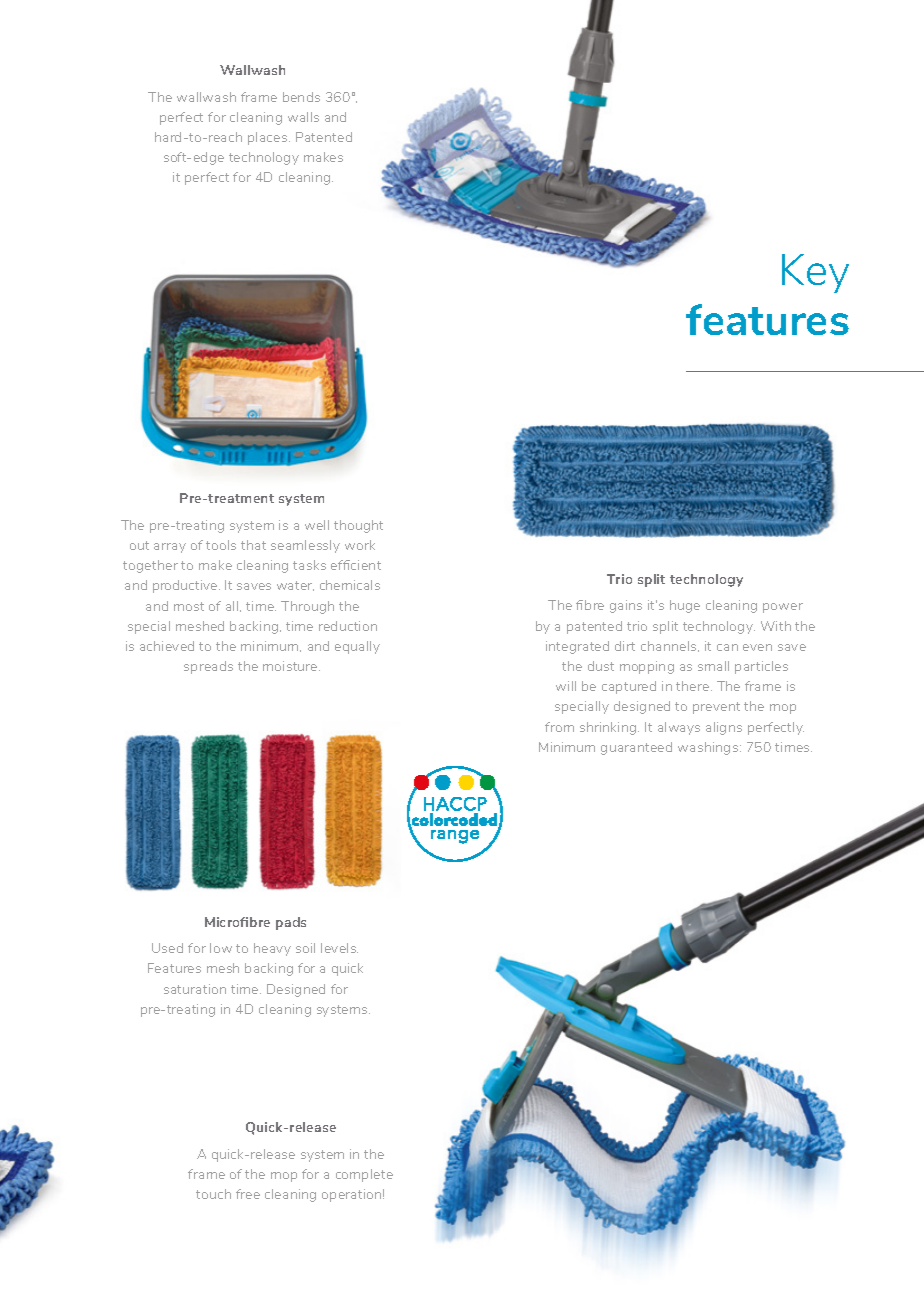  What do you see at coordinates (685, 606) in the image?
I see `huge` at bounding box center [685, 606].
